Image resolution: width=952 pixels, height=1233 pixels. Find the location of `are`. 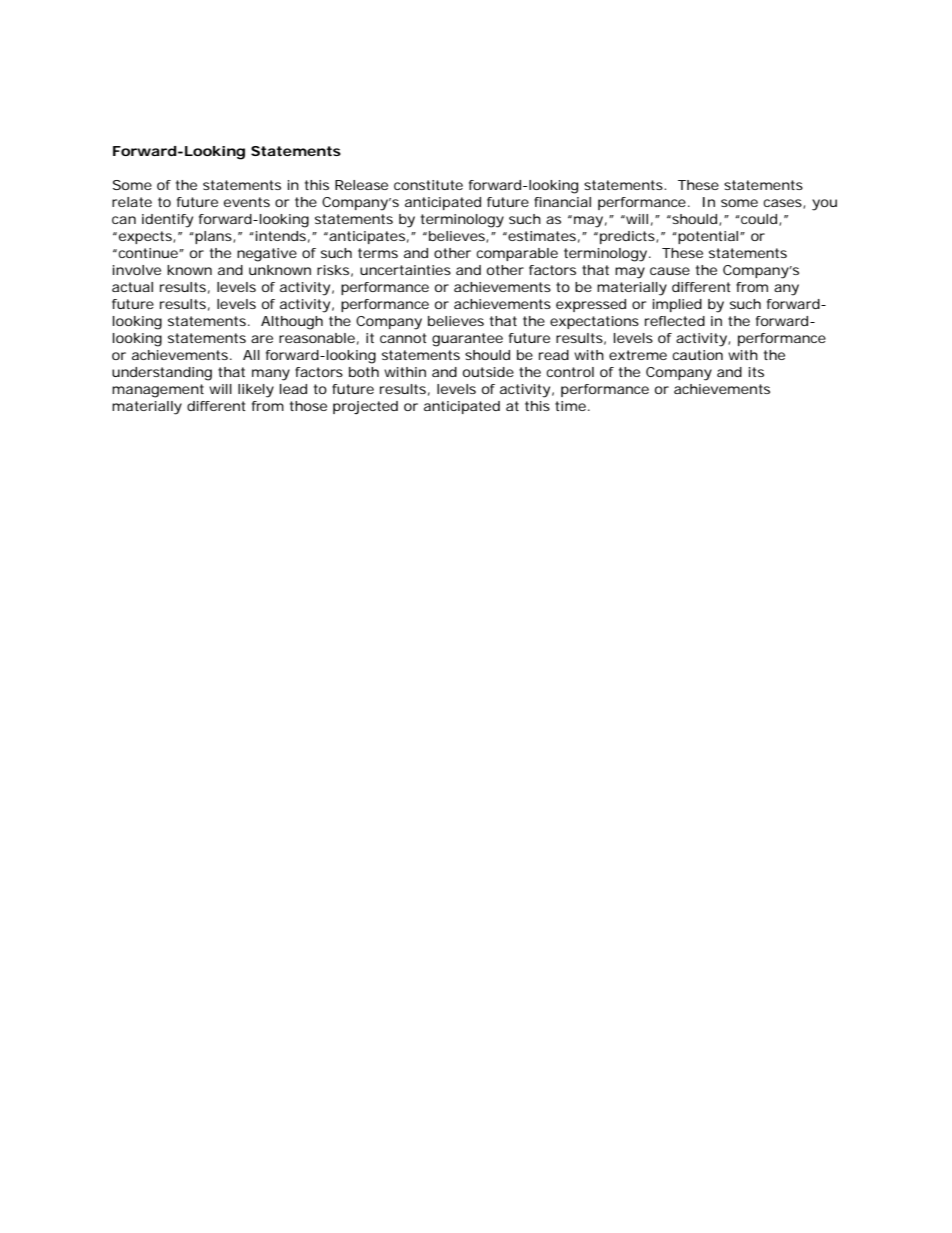

are is located at coordinates (262, 339).
